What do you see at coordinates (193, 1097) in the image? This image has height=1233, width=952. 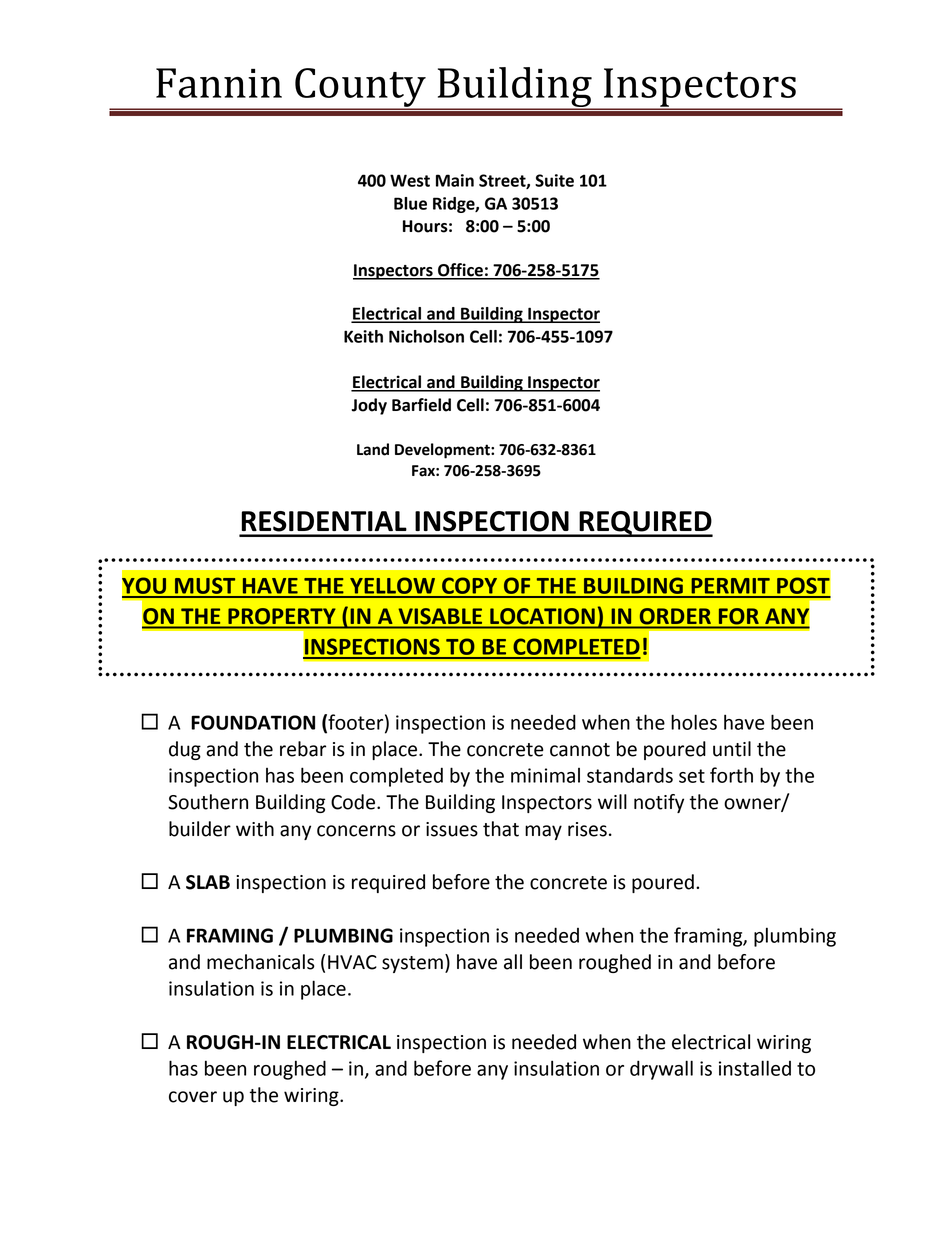 I see `cover` at bounding box center [193, 1097].
